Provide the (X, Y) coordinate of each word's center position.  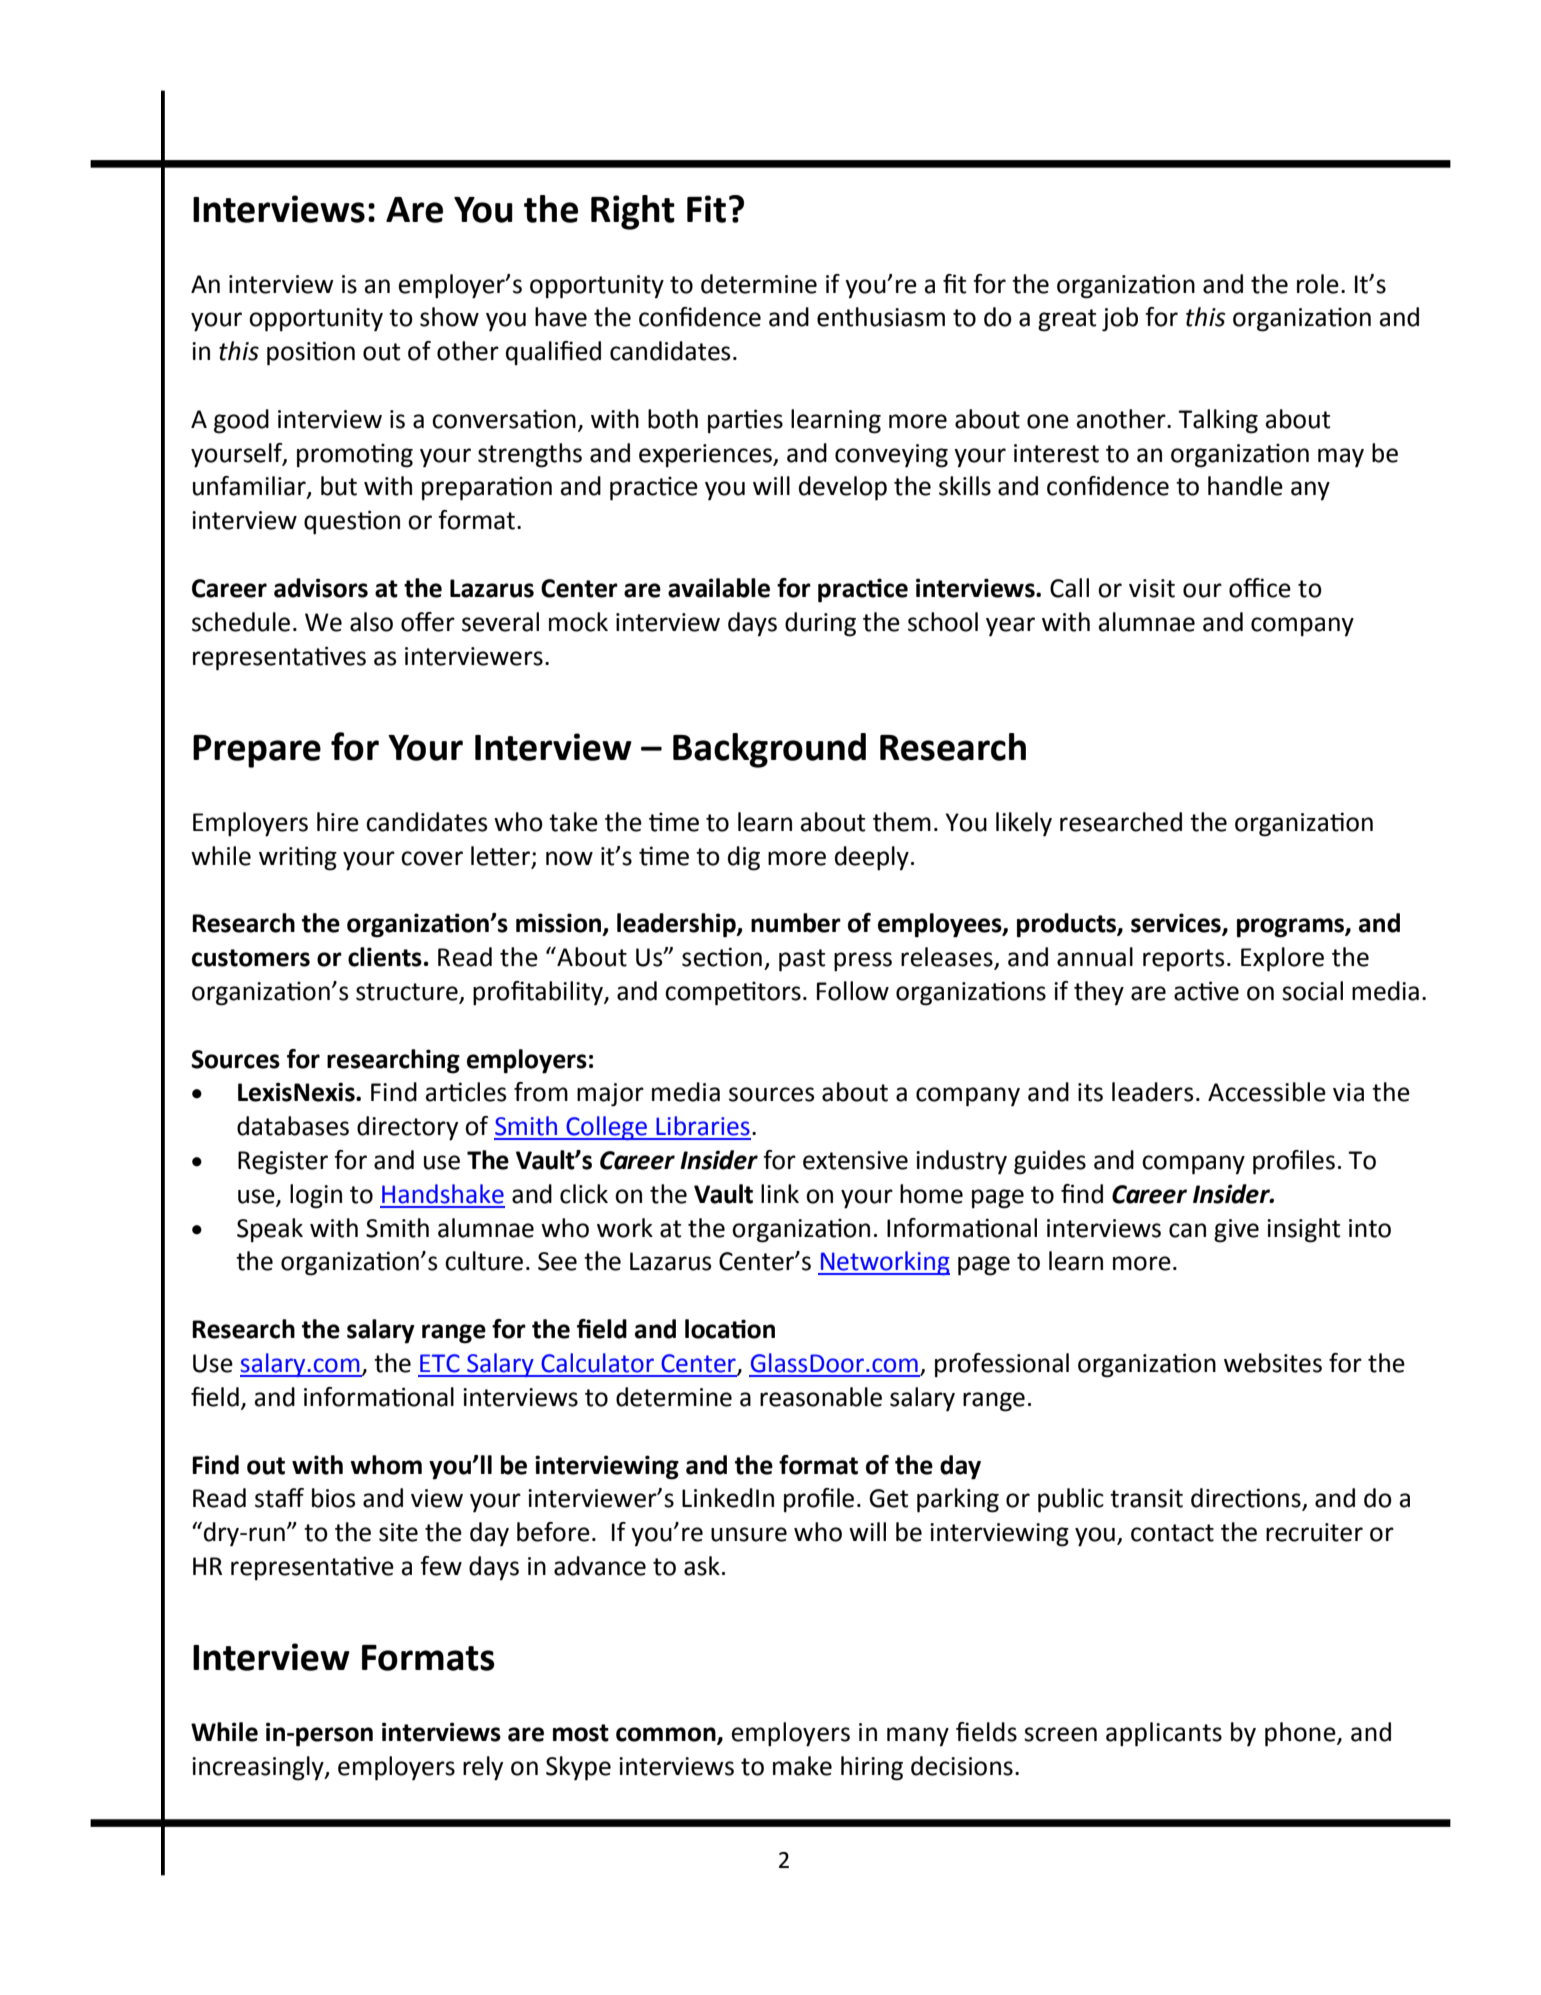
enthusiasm (881, 317)
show (449, 317)
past (802, 960)
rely (483, 1768)
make (802, 1766)
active (1206, 991)
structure (407, 992)
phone (1301, 1734)
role (1318, 284)
